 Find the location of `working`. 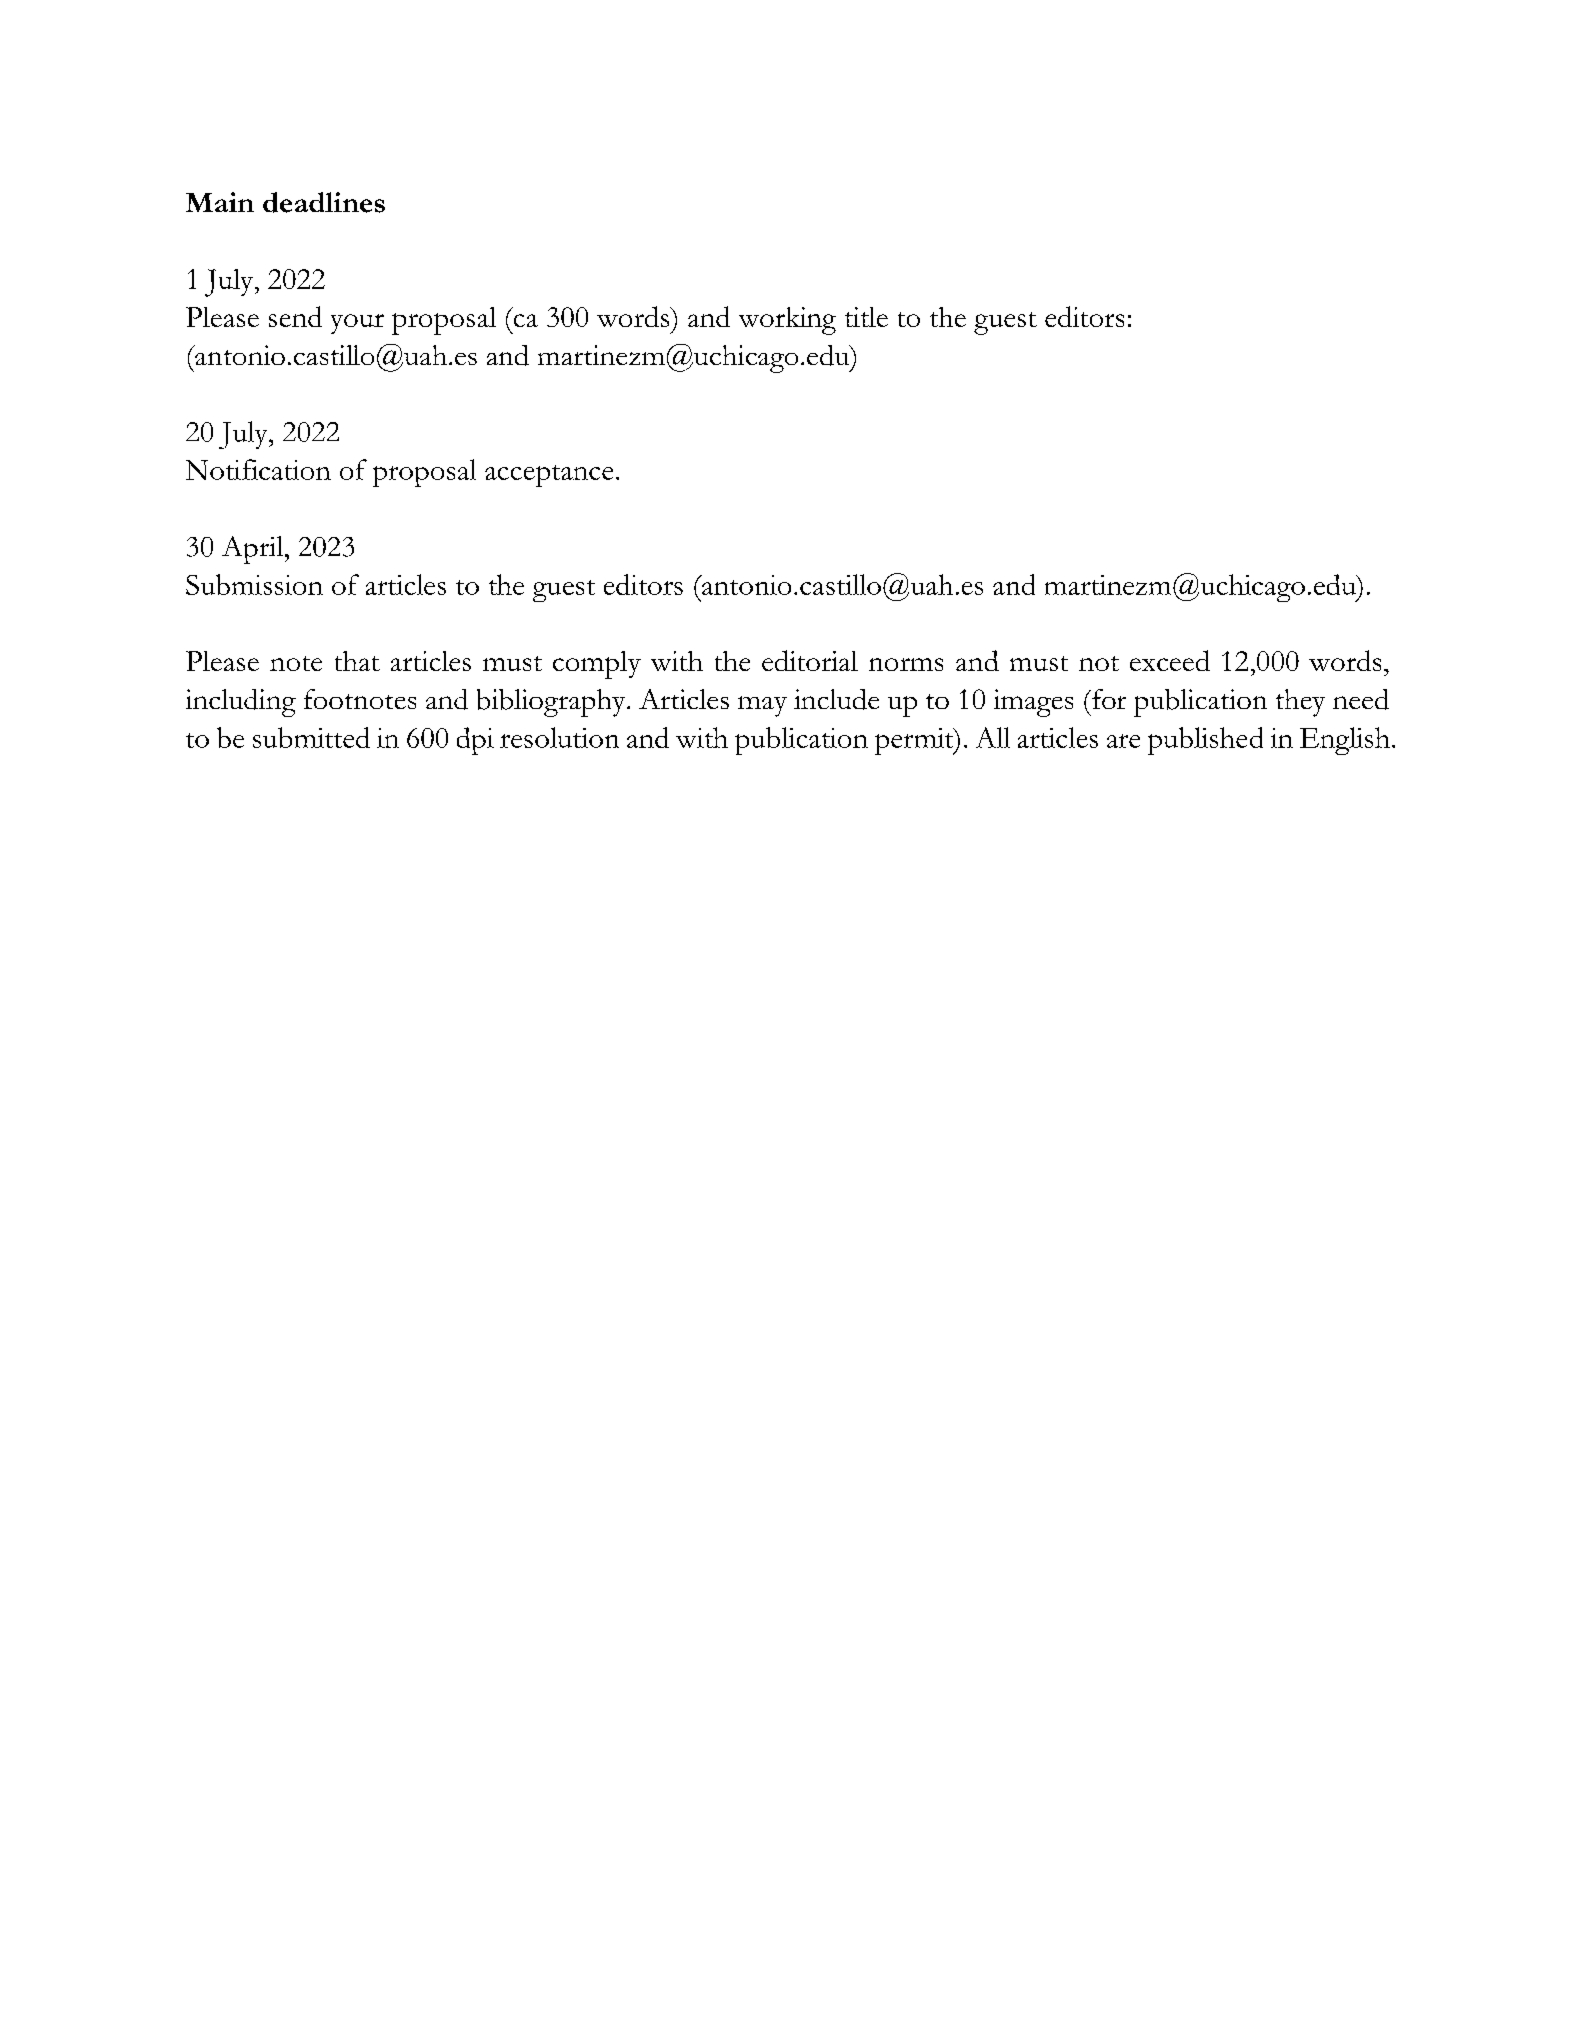

working is located at coordinates (787, 321).
